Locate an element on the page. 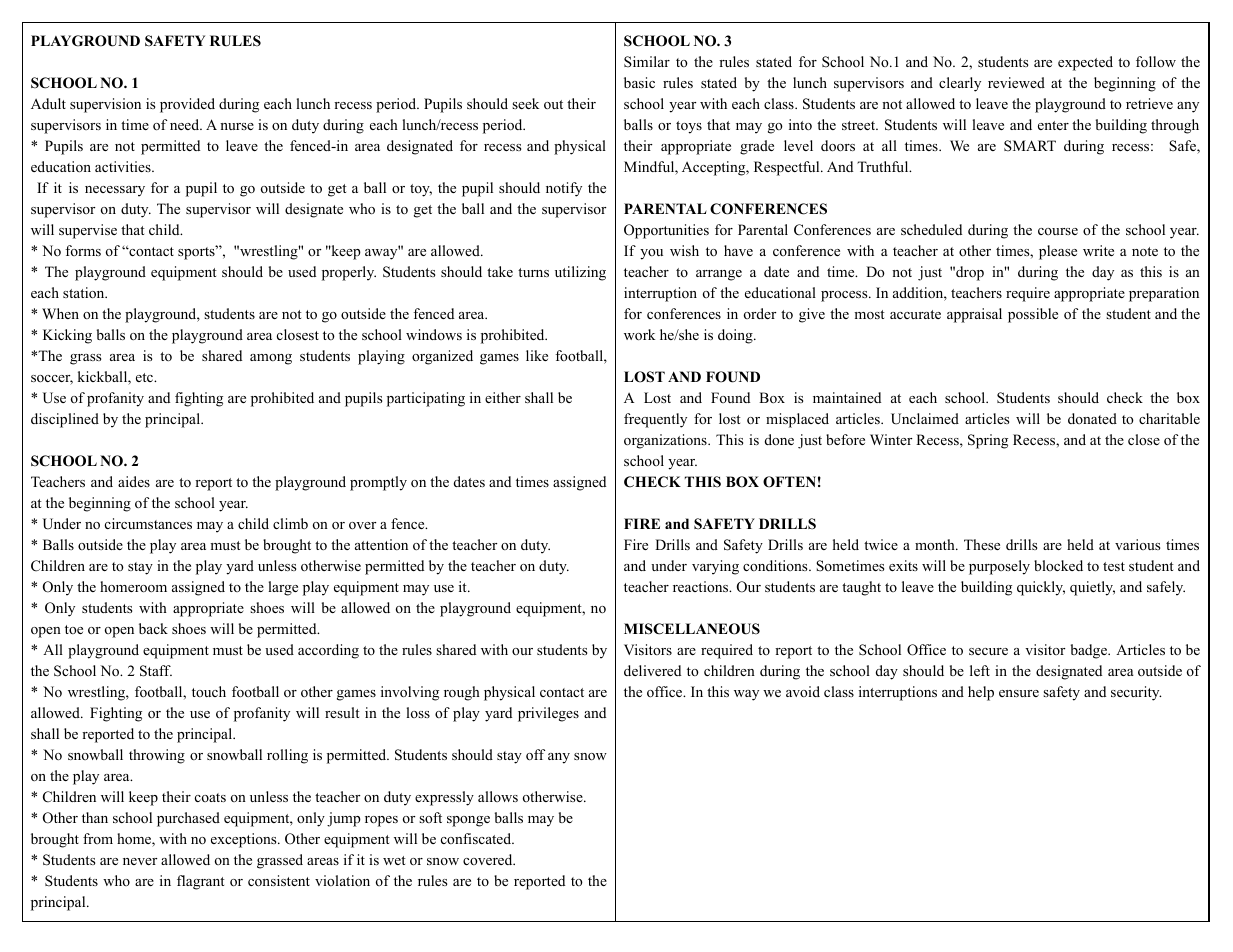  provided is located at coordinates (187, 105).
